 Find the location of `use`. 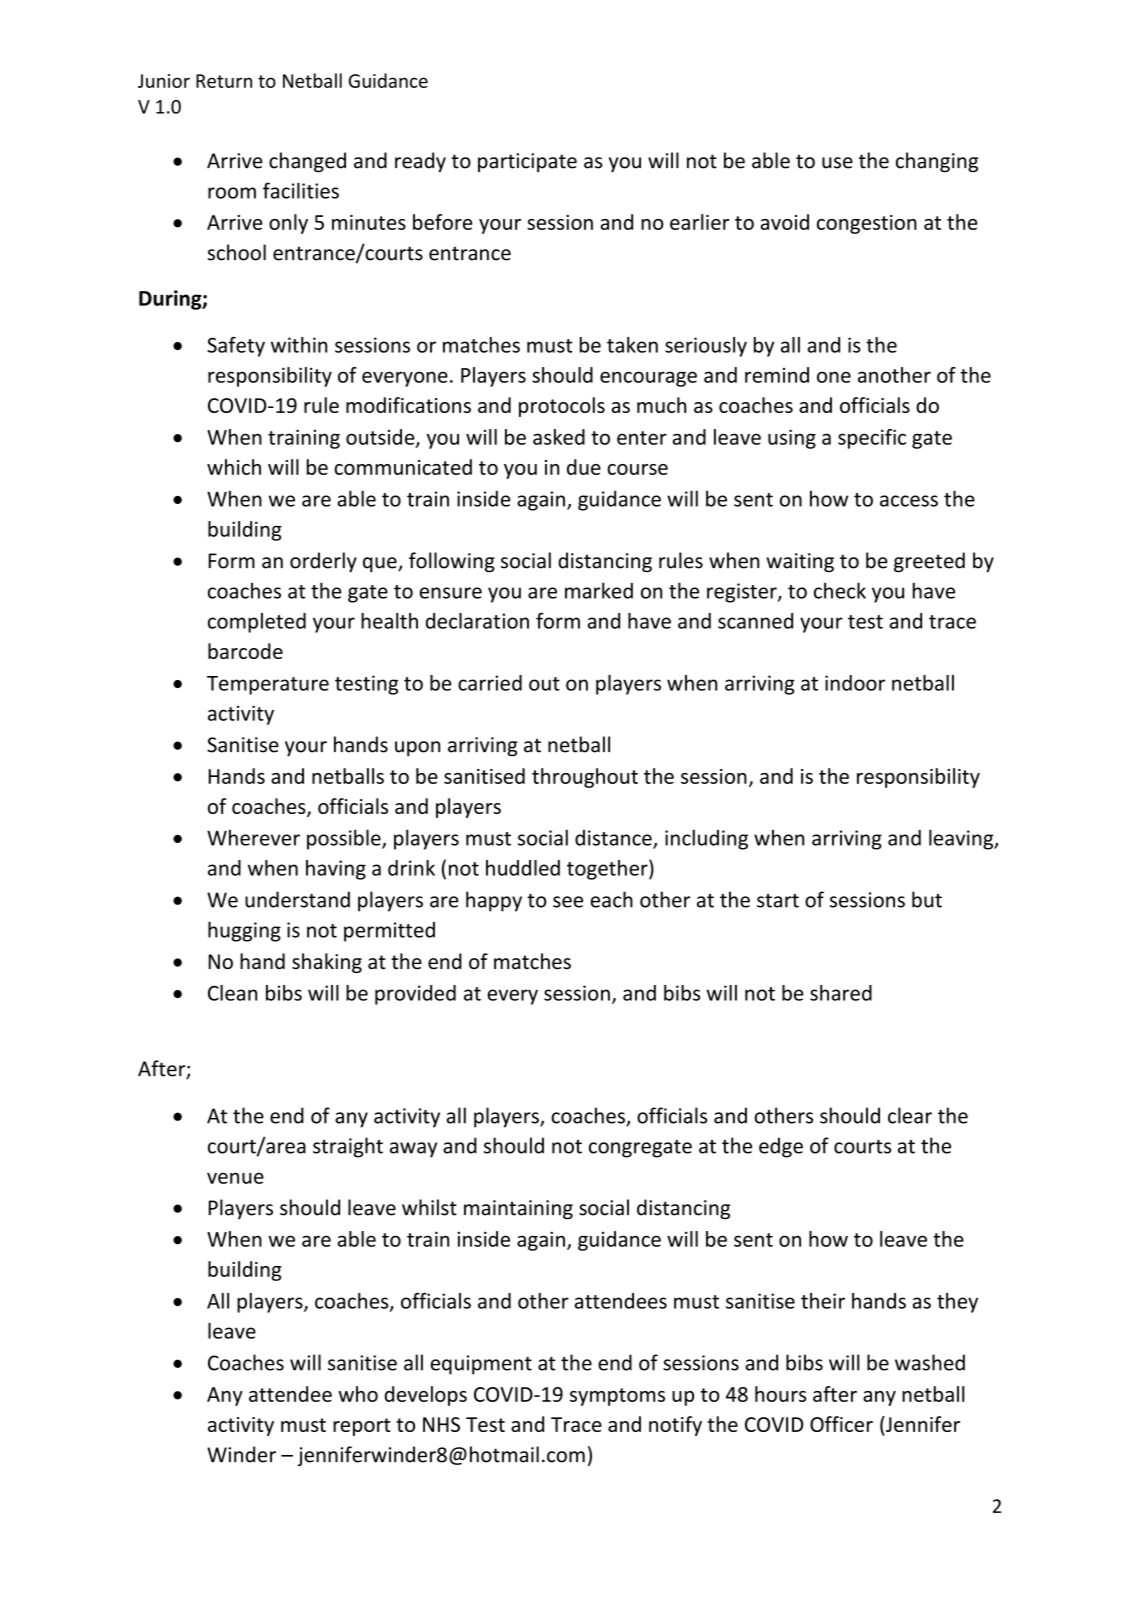

use is located at coordinates (837, 163).
